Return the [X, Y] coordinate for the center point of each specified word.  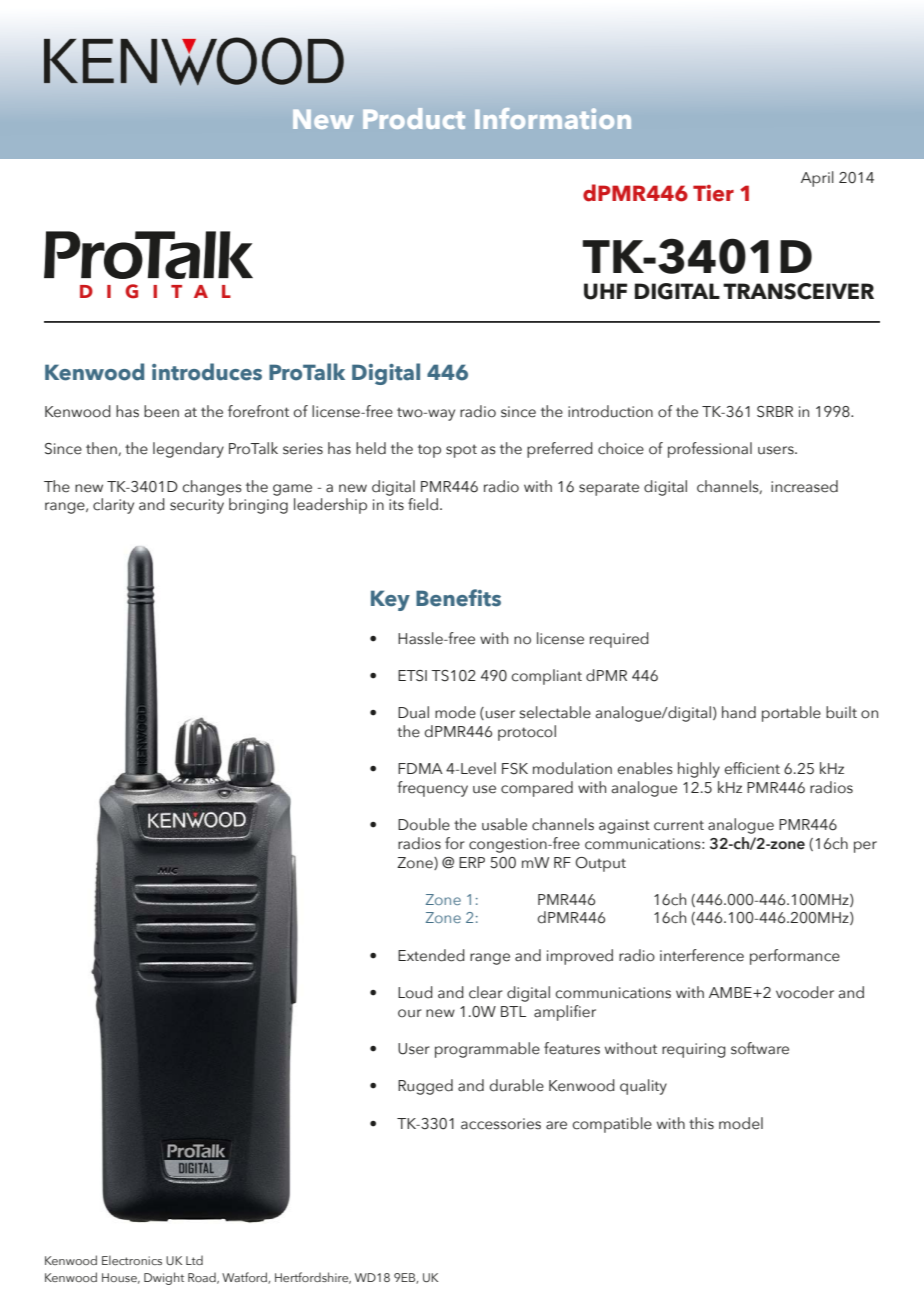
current [679, 825]
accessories [501, 1124]
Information [553, 118]
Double [424, 824]
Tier [713, 193]
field [423, 504]
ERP [472, 862]
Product [414, 118]
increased [804, 486]
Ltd [194, 1260]
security [197, 506]
